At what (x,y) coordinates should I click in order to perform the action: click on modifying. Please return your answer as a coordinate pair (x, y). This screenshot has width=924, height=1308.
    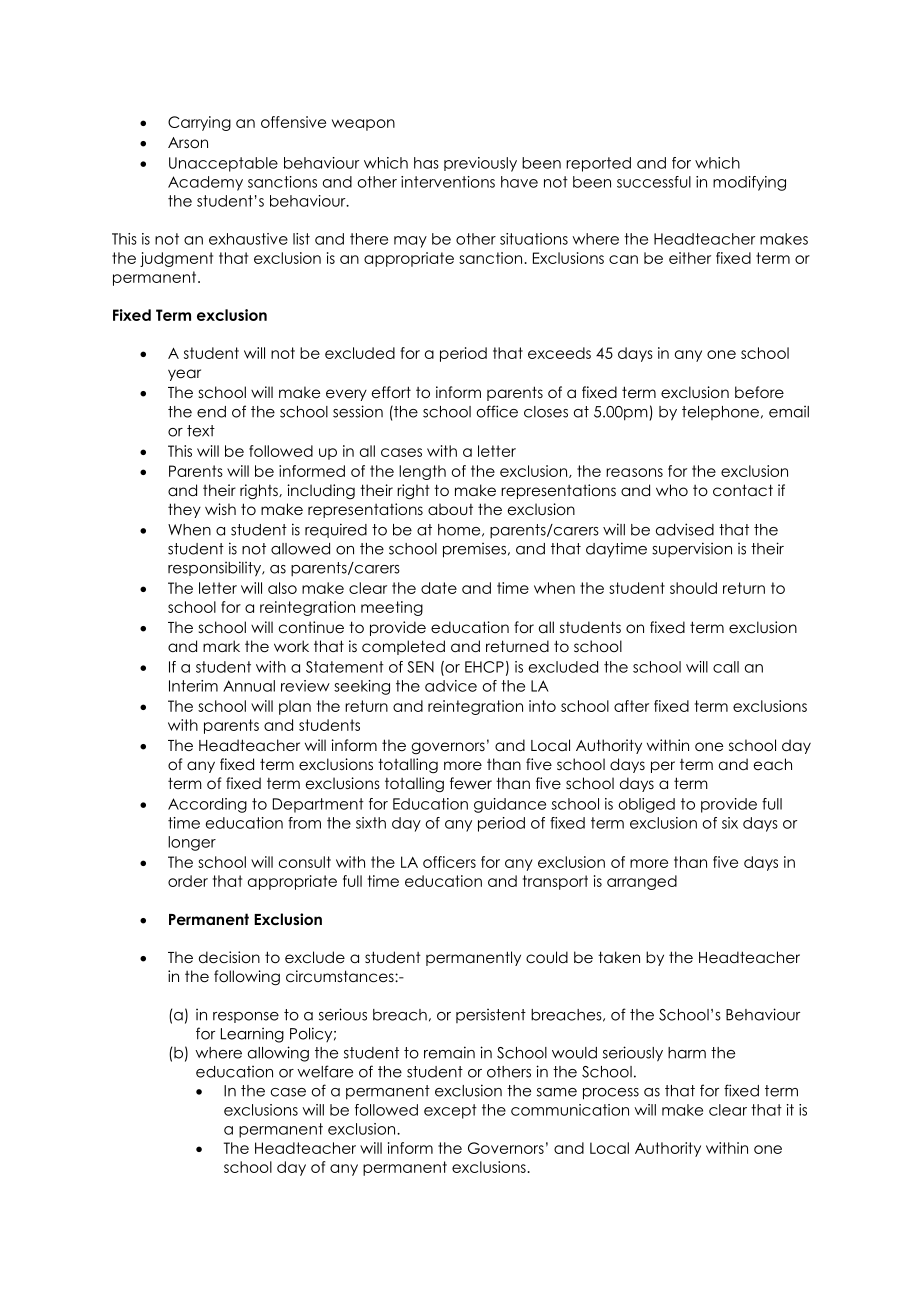
    Looking at the image, I should click on (749, 183).
